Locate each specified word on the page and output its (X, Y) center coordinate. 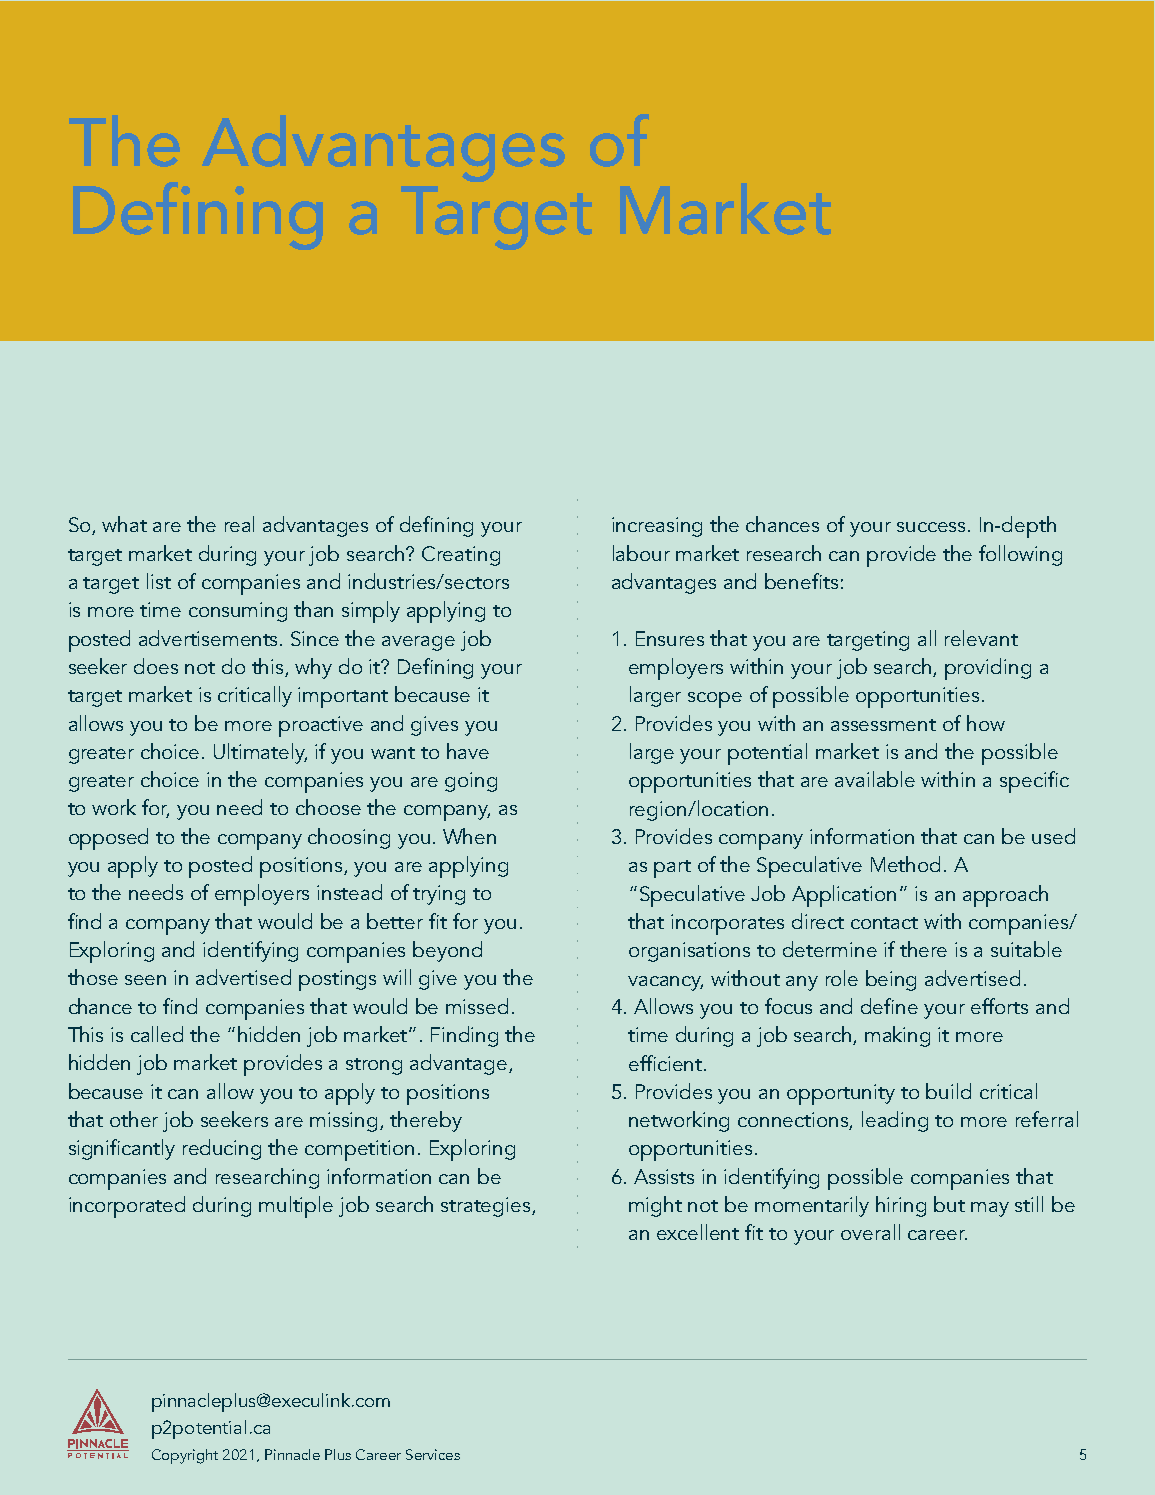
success (933, 527)
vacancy (665, 983)
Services (433, 1454)
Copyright (185, 1456)
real (239, 524)
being (891, 980)
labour (641, 553)
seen (145, 980)
